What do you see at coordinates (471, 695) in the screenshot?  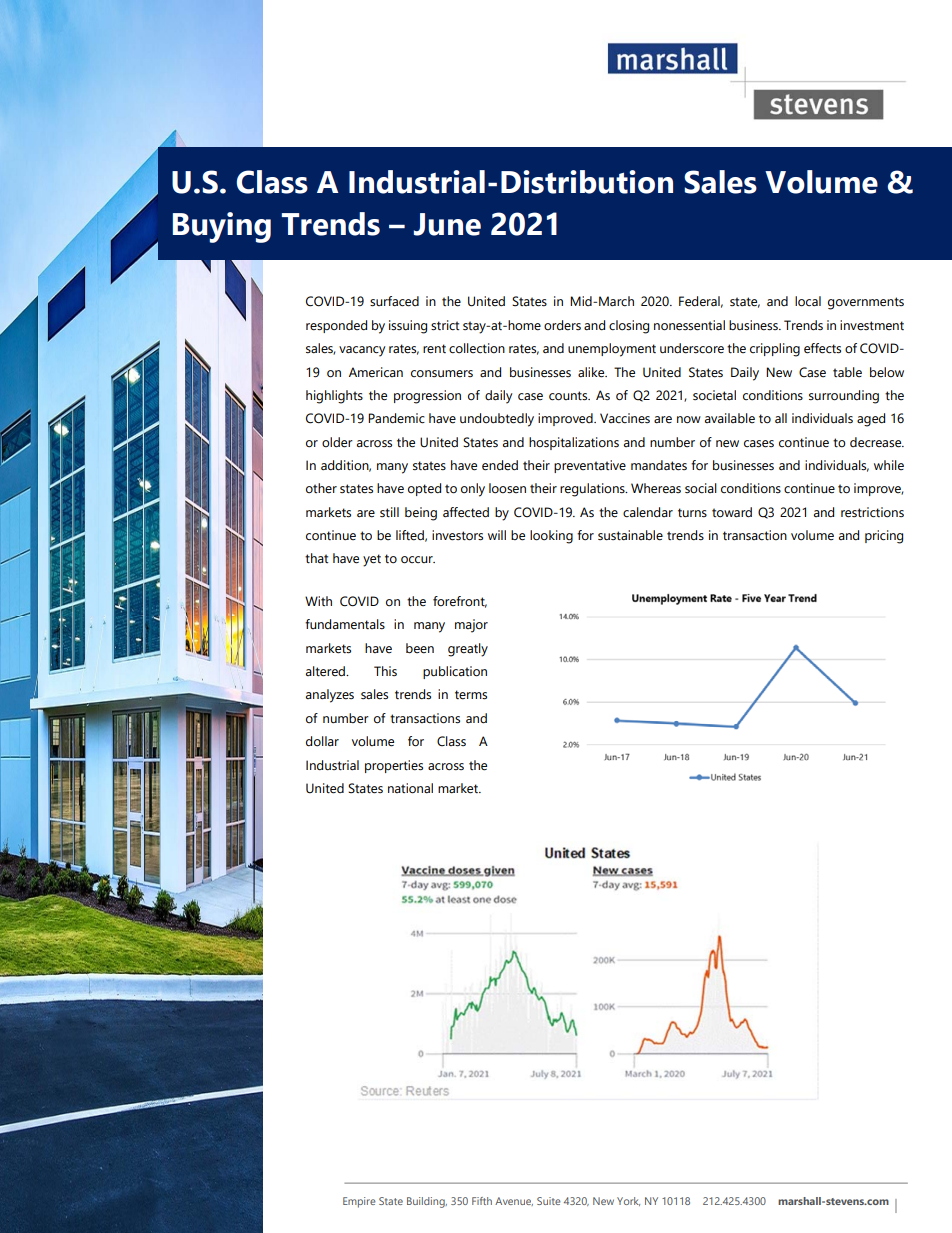 I see `terms` at bounding box center [471, 695].
